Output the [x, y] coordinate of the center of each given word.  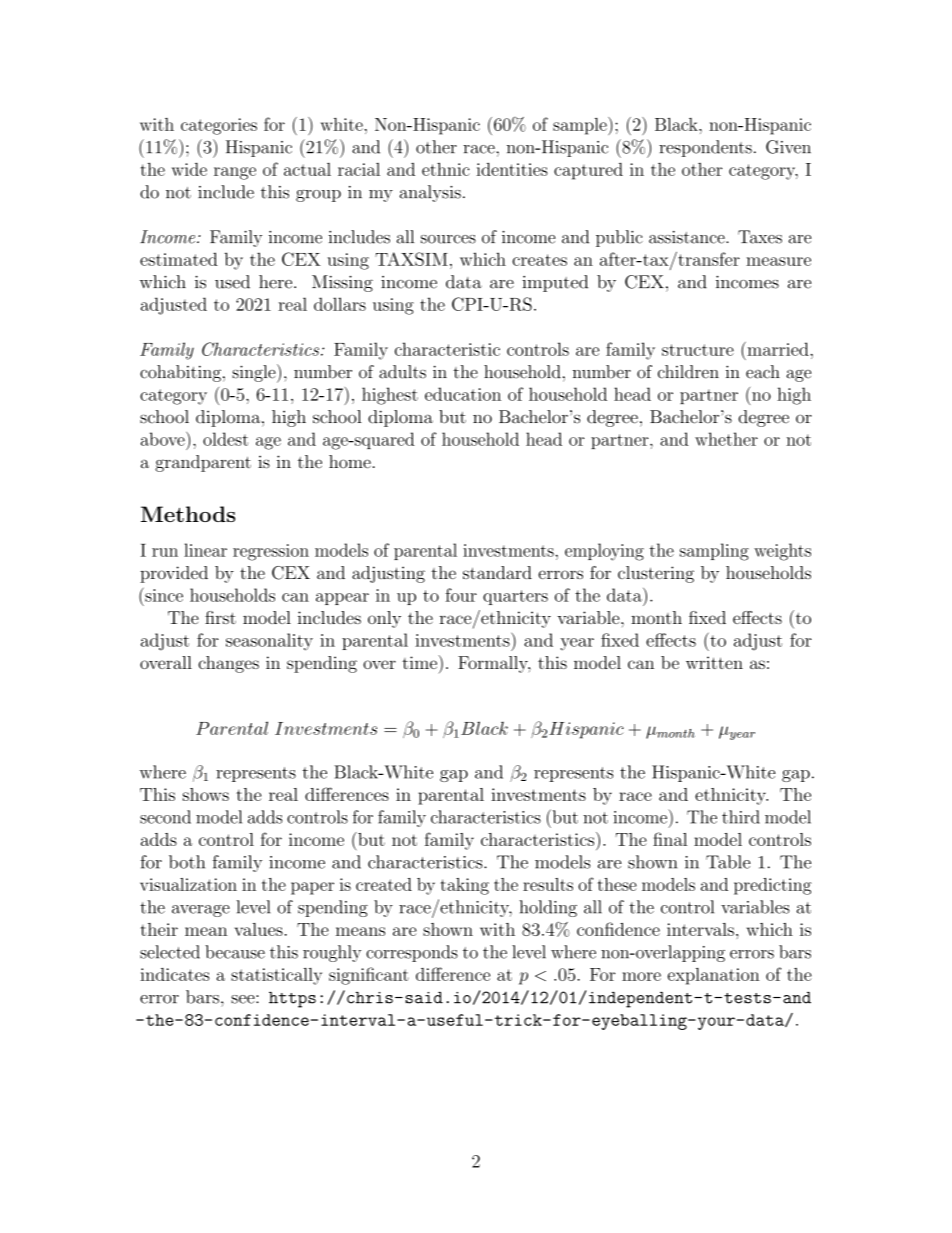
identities [512, 169]
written [714, 662]
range [235, 173]
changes [228, 664]
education [463, 394]
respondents [705, 148]
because [235, 952]
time [420, 662]
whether [726, 439]
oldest [225, 439]
